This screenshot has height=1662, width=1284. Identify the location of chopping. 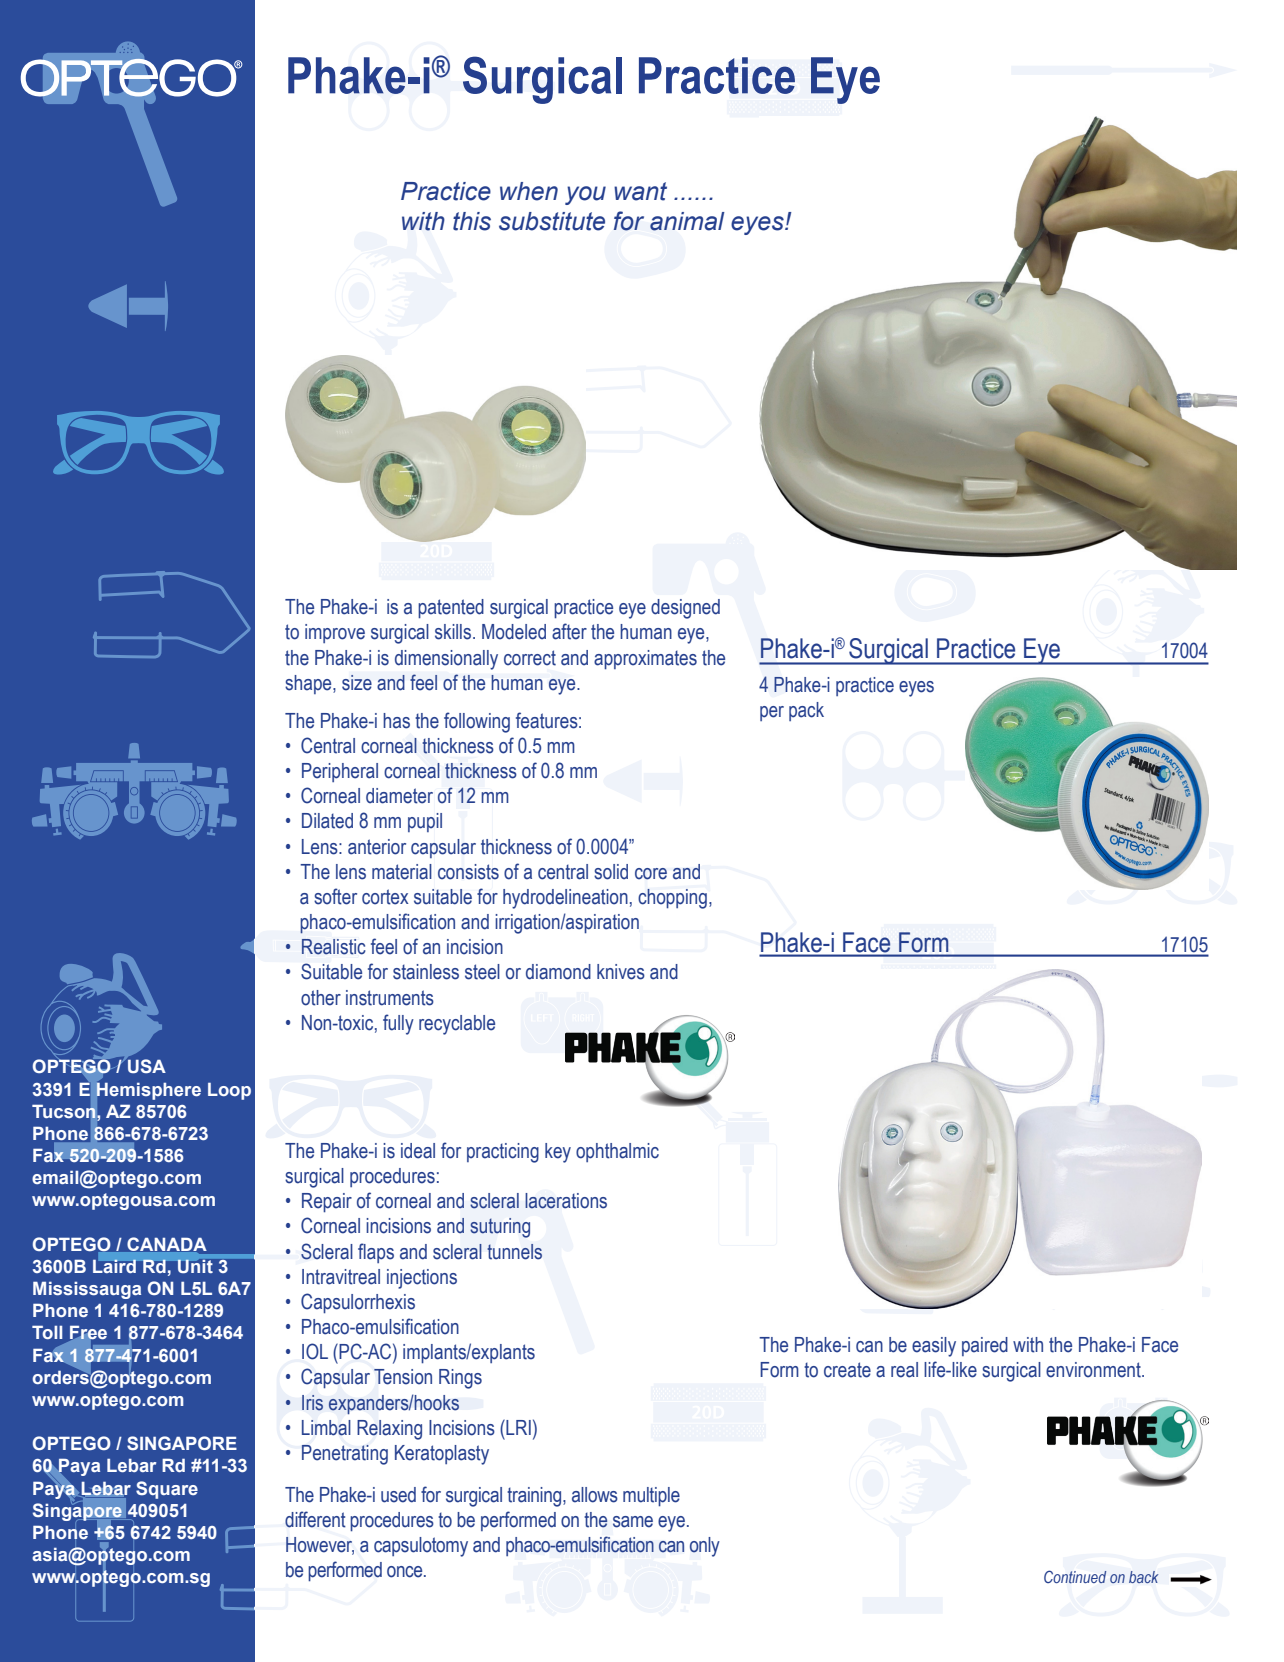
(672, 899).
